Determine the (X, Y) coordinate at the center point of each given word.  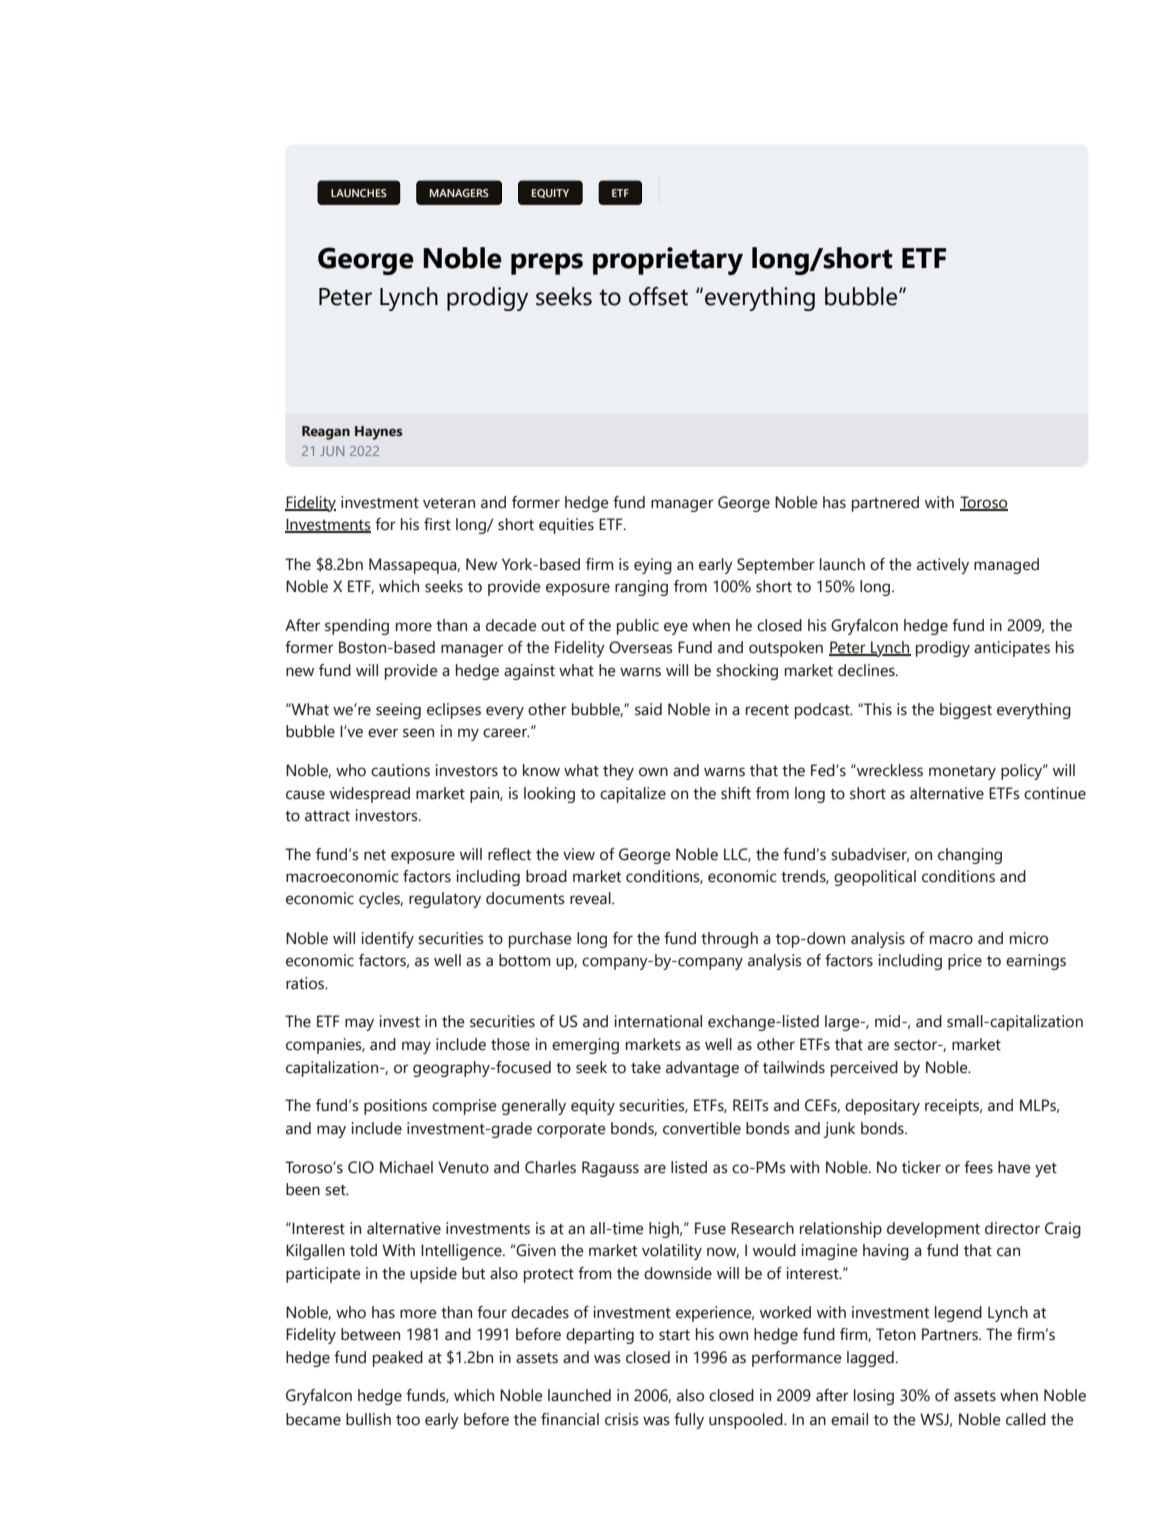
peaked (398, 1359)
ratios (306, 983)
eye (676, 628)
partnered (885, 504)
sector (917, 1045)
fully (689, 1421)
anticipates (1012, 649)
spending (357, 627)
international (658, 1021)
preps (547, 264)
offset (658, 296)
